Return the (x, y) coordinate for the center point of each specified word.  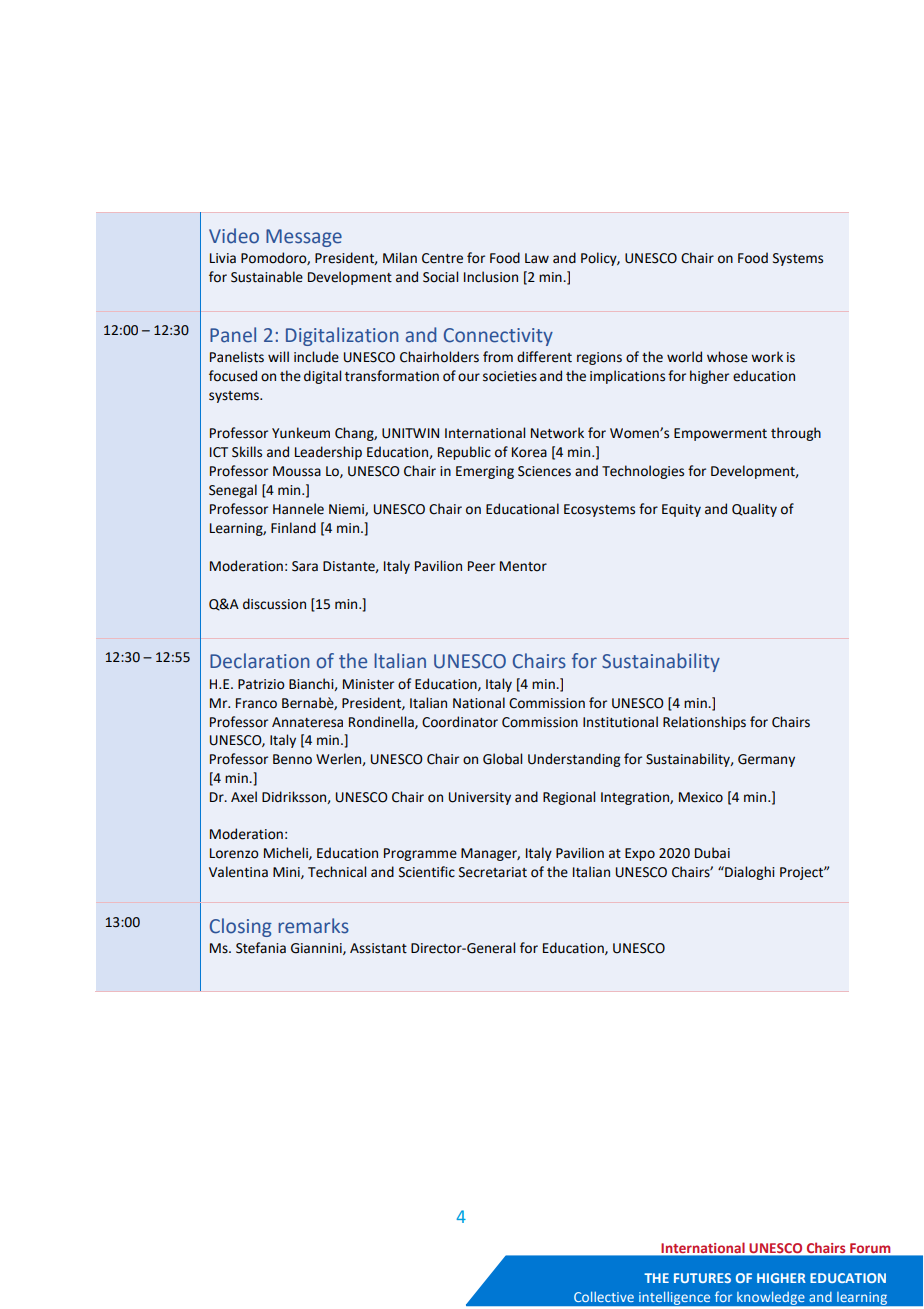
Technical (337, 872)
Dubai (712, 853)
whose (727, 357)
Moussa (297, 471)
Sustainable (267, 277)
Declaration (260, 661)
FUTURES (702, 1278)
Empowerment (720, 434)
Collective (604, 1296)
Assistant (378, 948)
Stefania (261, 948)
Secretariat (493, 872)
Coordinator (460, 722)
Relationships (704, 723)
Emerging (485, 472)
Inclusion (491, 277)
